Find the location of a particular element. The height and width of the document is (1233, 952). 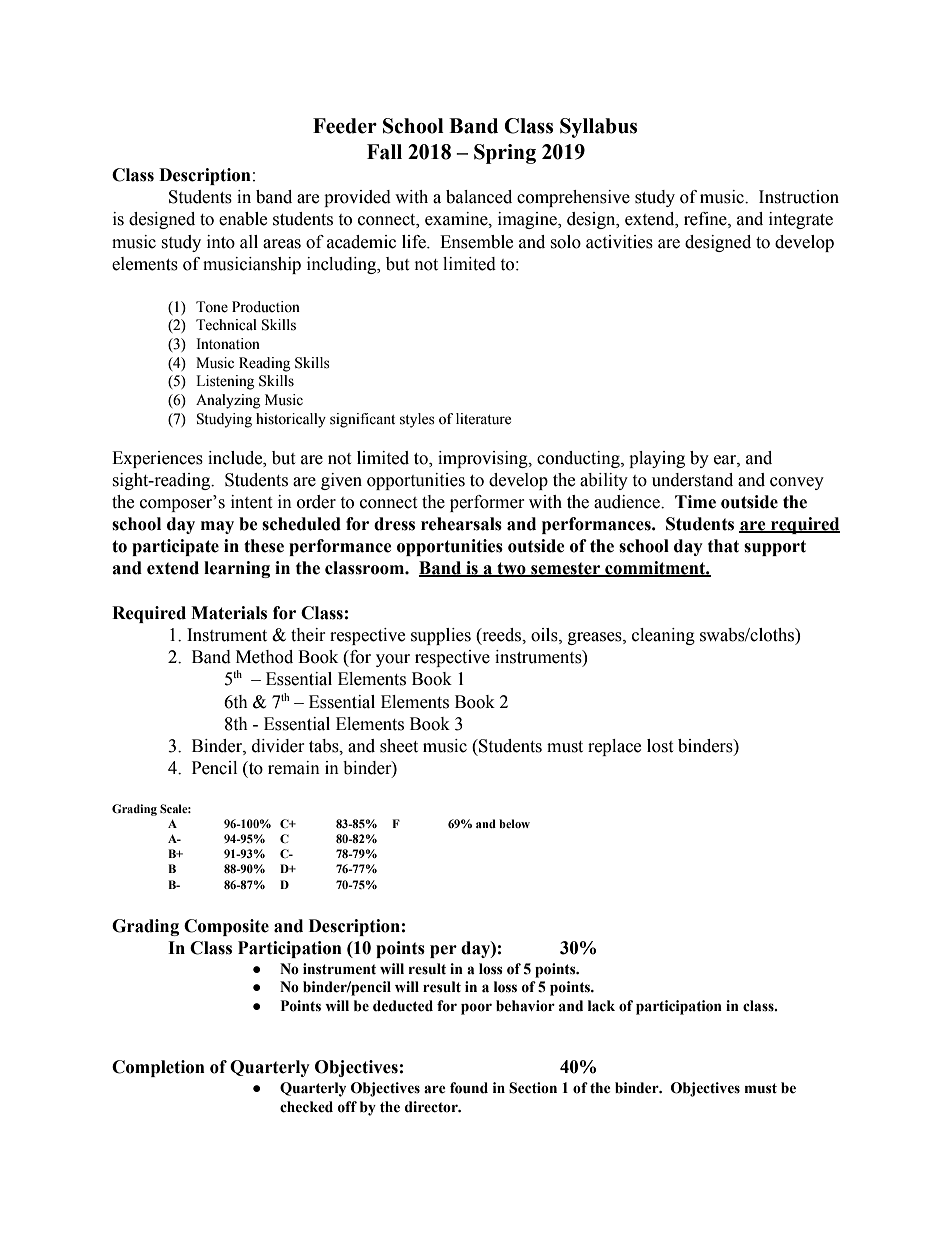

include is located at coordinates (236, 458).
